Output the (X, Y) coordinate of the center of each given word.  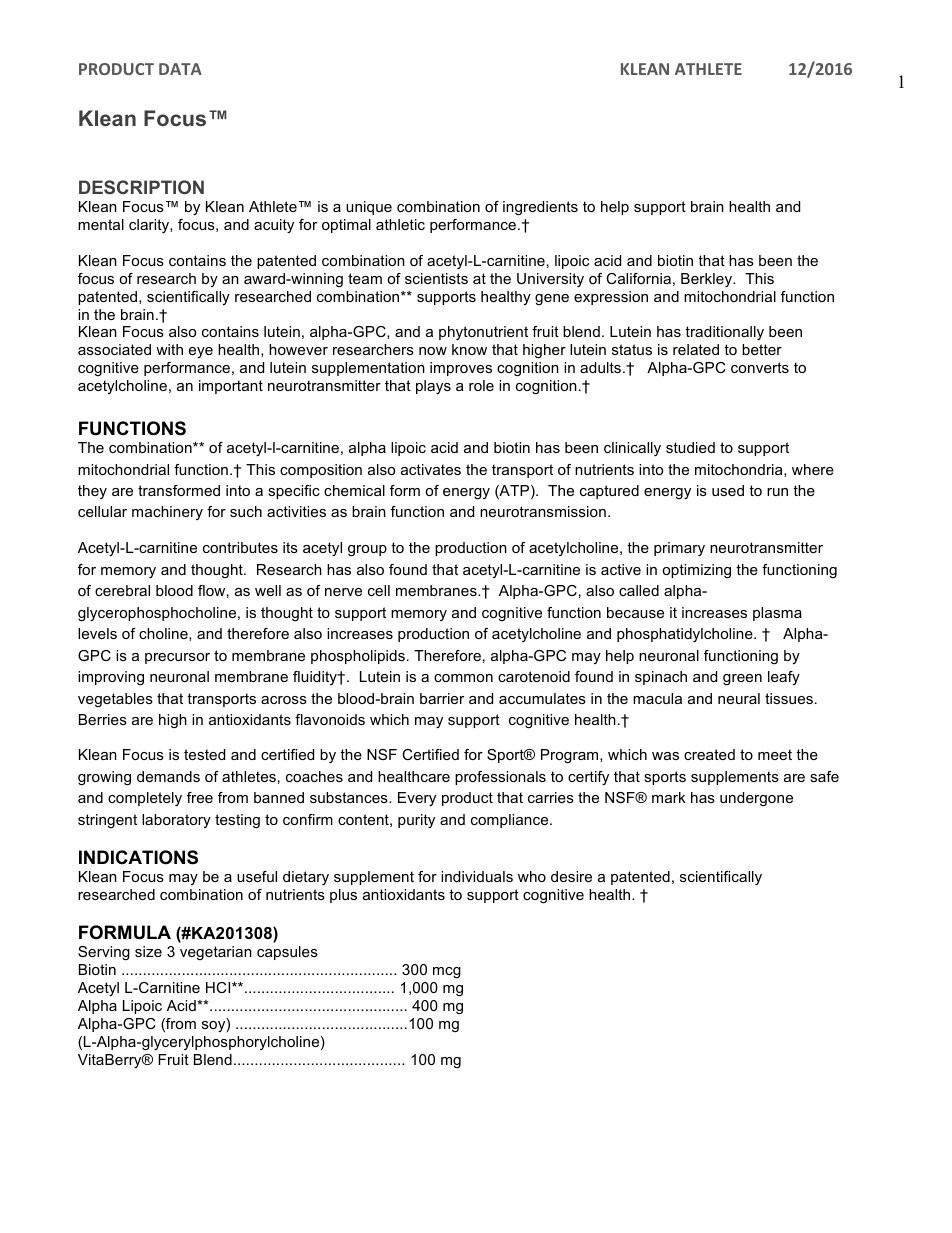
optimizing (696, 571)
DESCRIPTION (141, 187)
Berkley (707, 280)
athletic (400, 224)
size (148, 951)
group (367, 551)
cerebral (122, 590)
